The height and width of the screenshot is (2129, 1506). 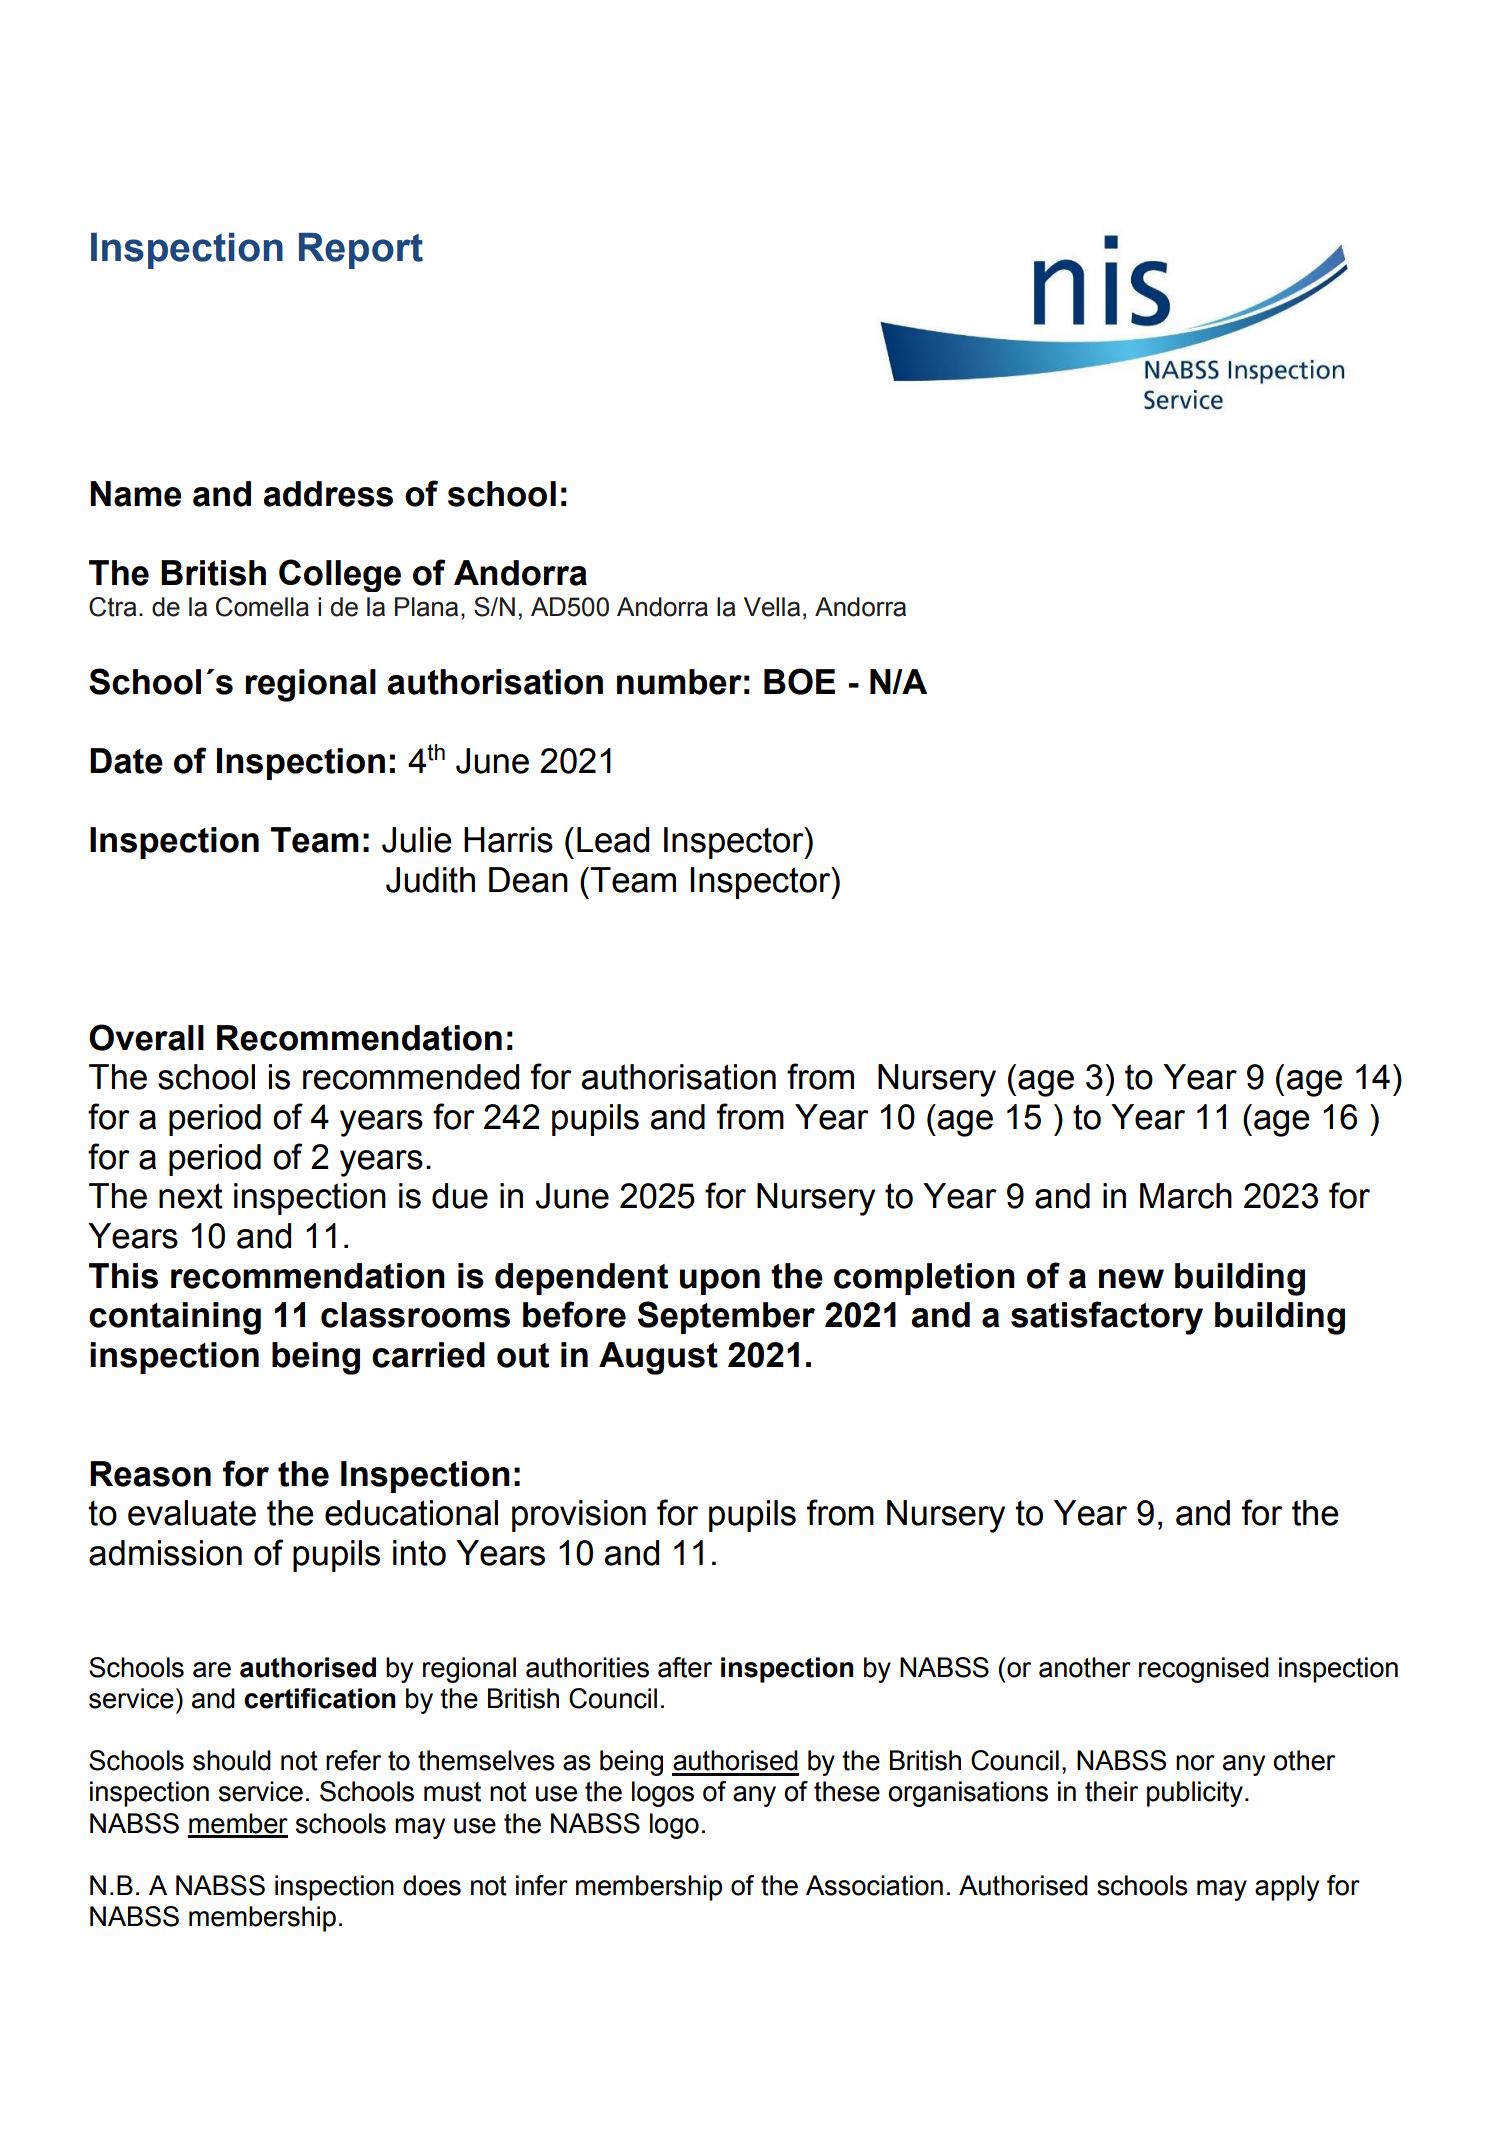 I want to click on recommended, so click(x=411, y=1077).
